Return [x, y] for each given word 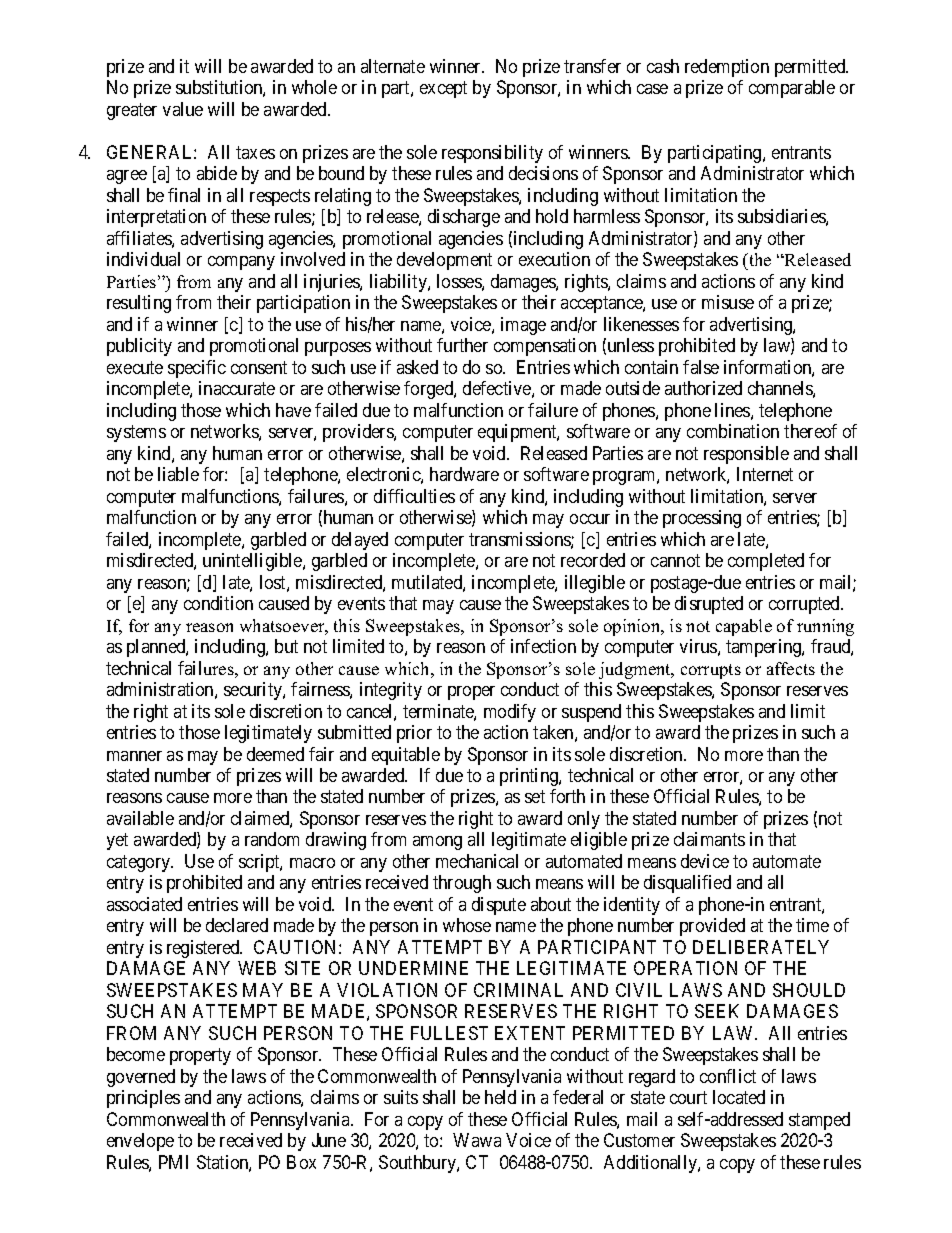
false [701, 367]
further [462, 345]
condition [218, 603]
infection [543, 646]
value [183, 109]
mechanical [477, 861]
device [705, 861]
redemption [727, 68]
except [443, 90]
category [139, 863]
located [739, 1097]
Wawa [477, 1140]
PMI [173, 1162]
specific [197, 369]
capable [744, 627]
